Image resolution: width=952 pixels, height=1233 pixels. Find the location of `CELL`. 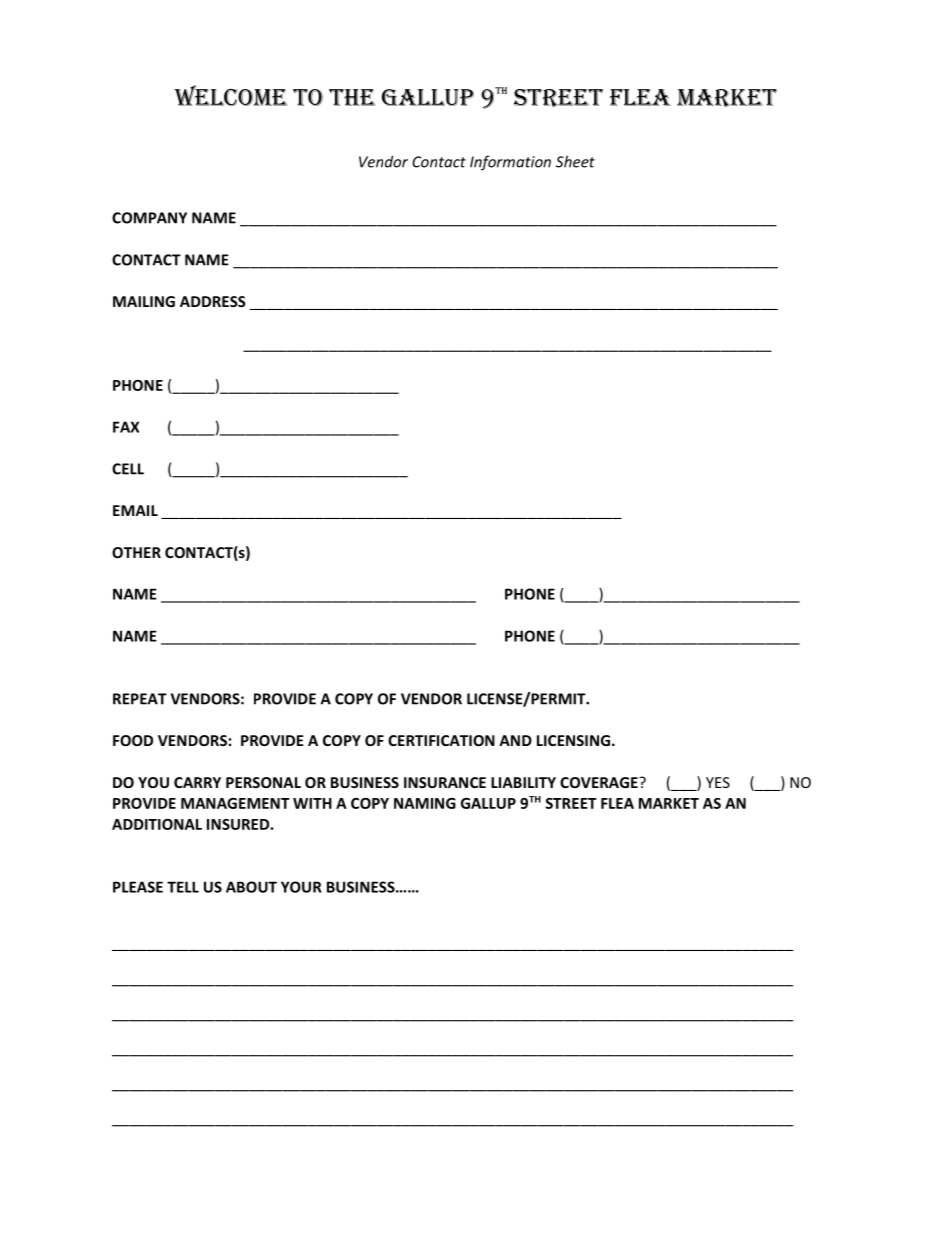

CELL is located at coordinates (128, 469).
